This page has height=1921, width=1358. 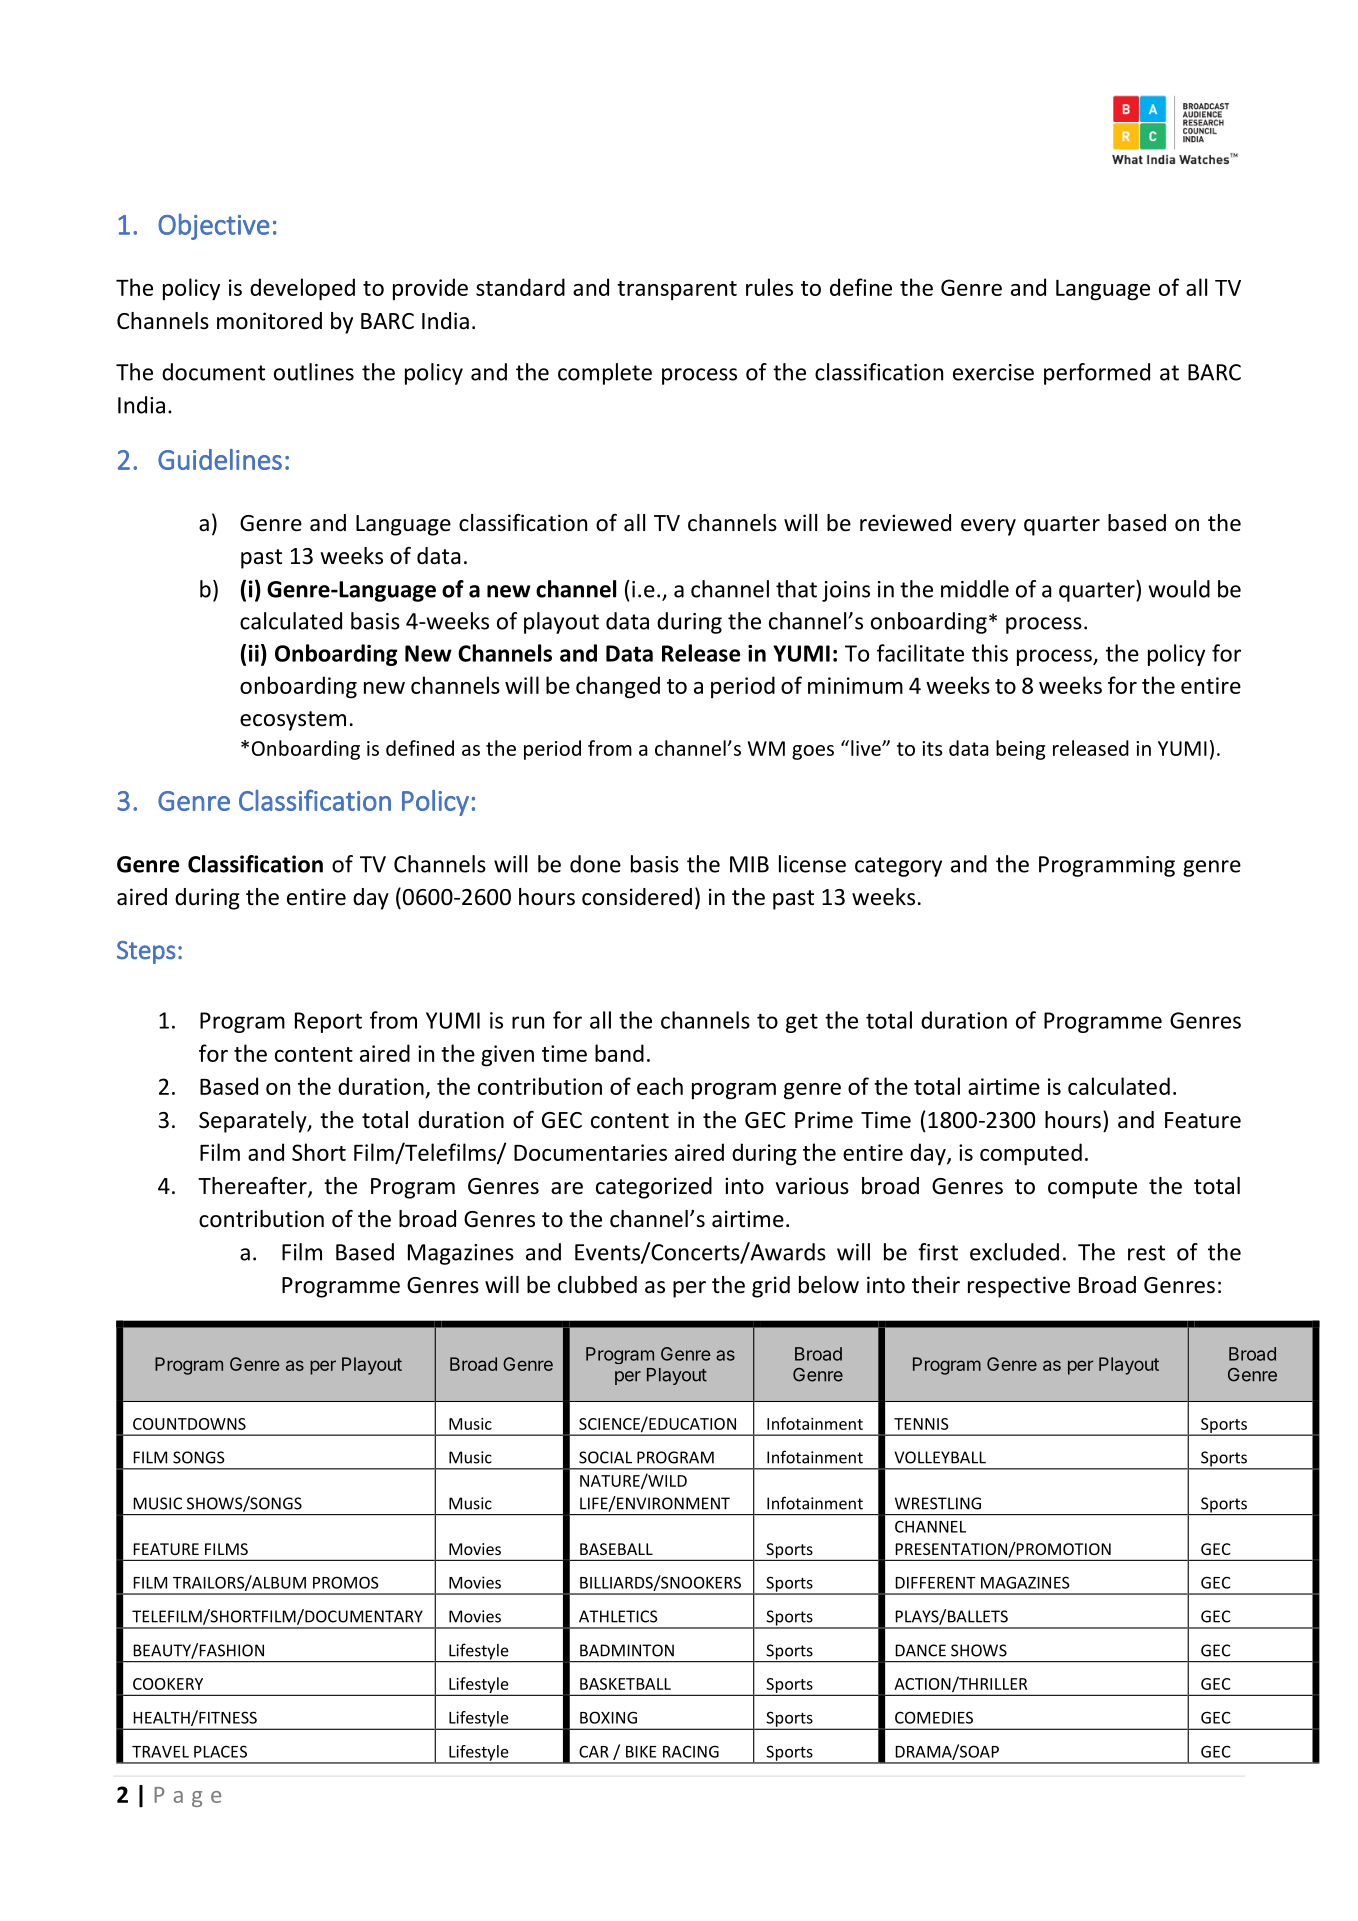 What do you see at coordinates (619, 1053) in the page?
I see `band` at bounding box center [619, 1053].
